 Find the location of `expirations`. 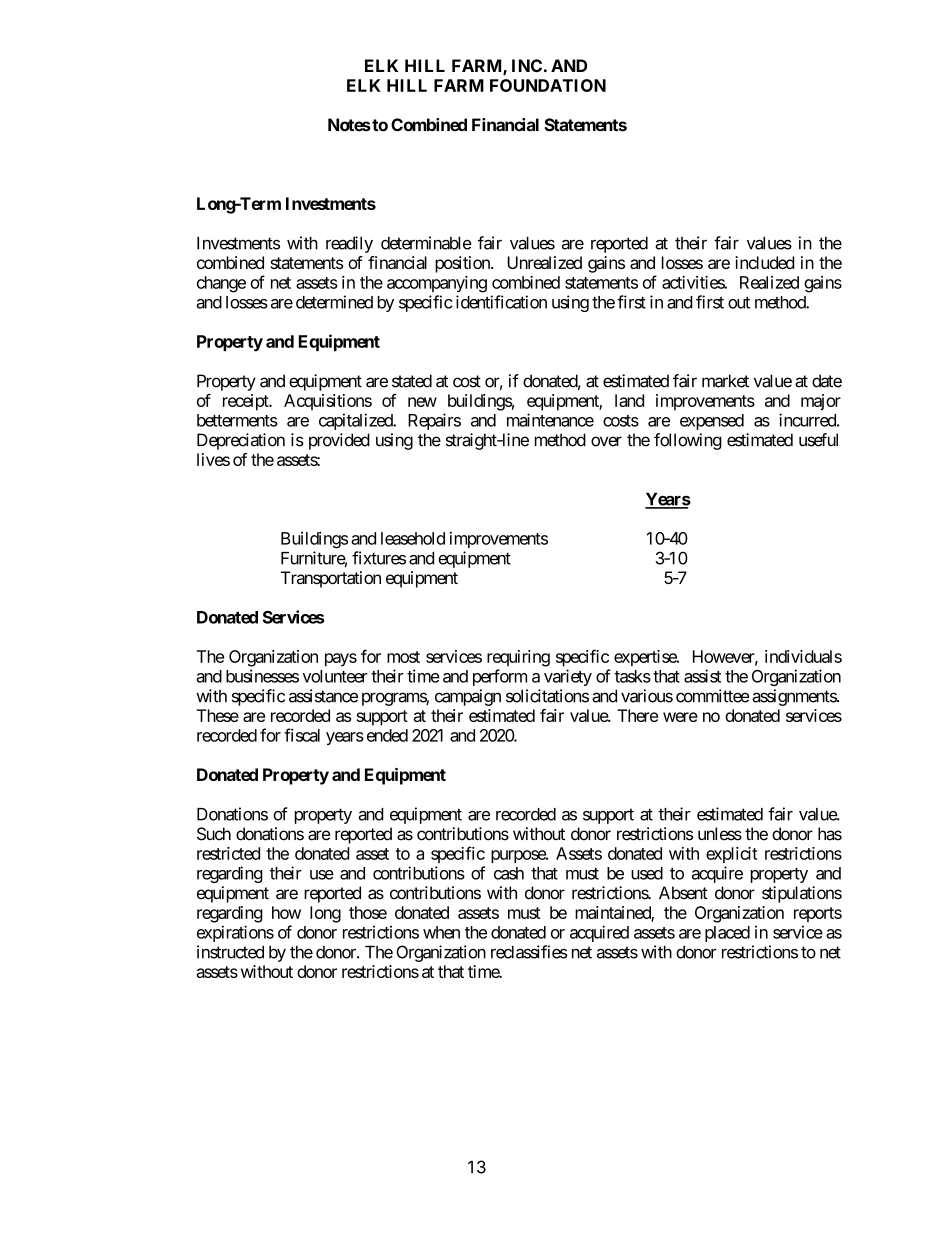

expirations is located at coordinates (235, 933).
